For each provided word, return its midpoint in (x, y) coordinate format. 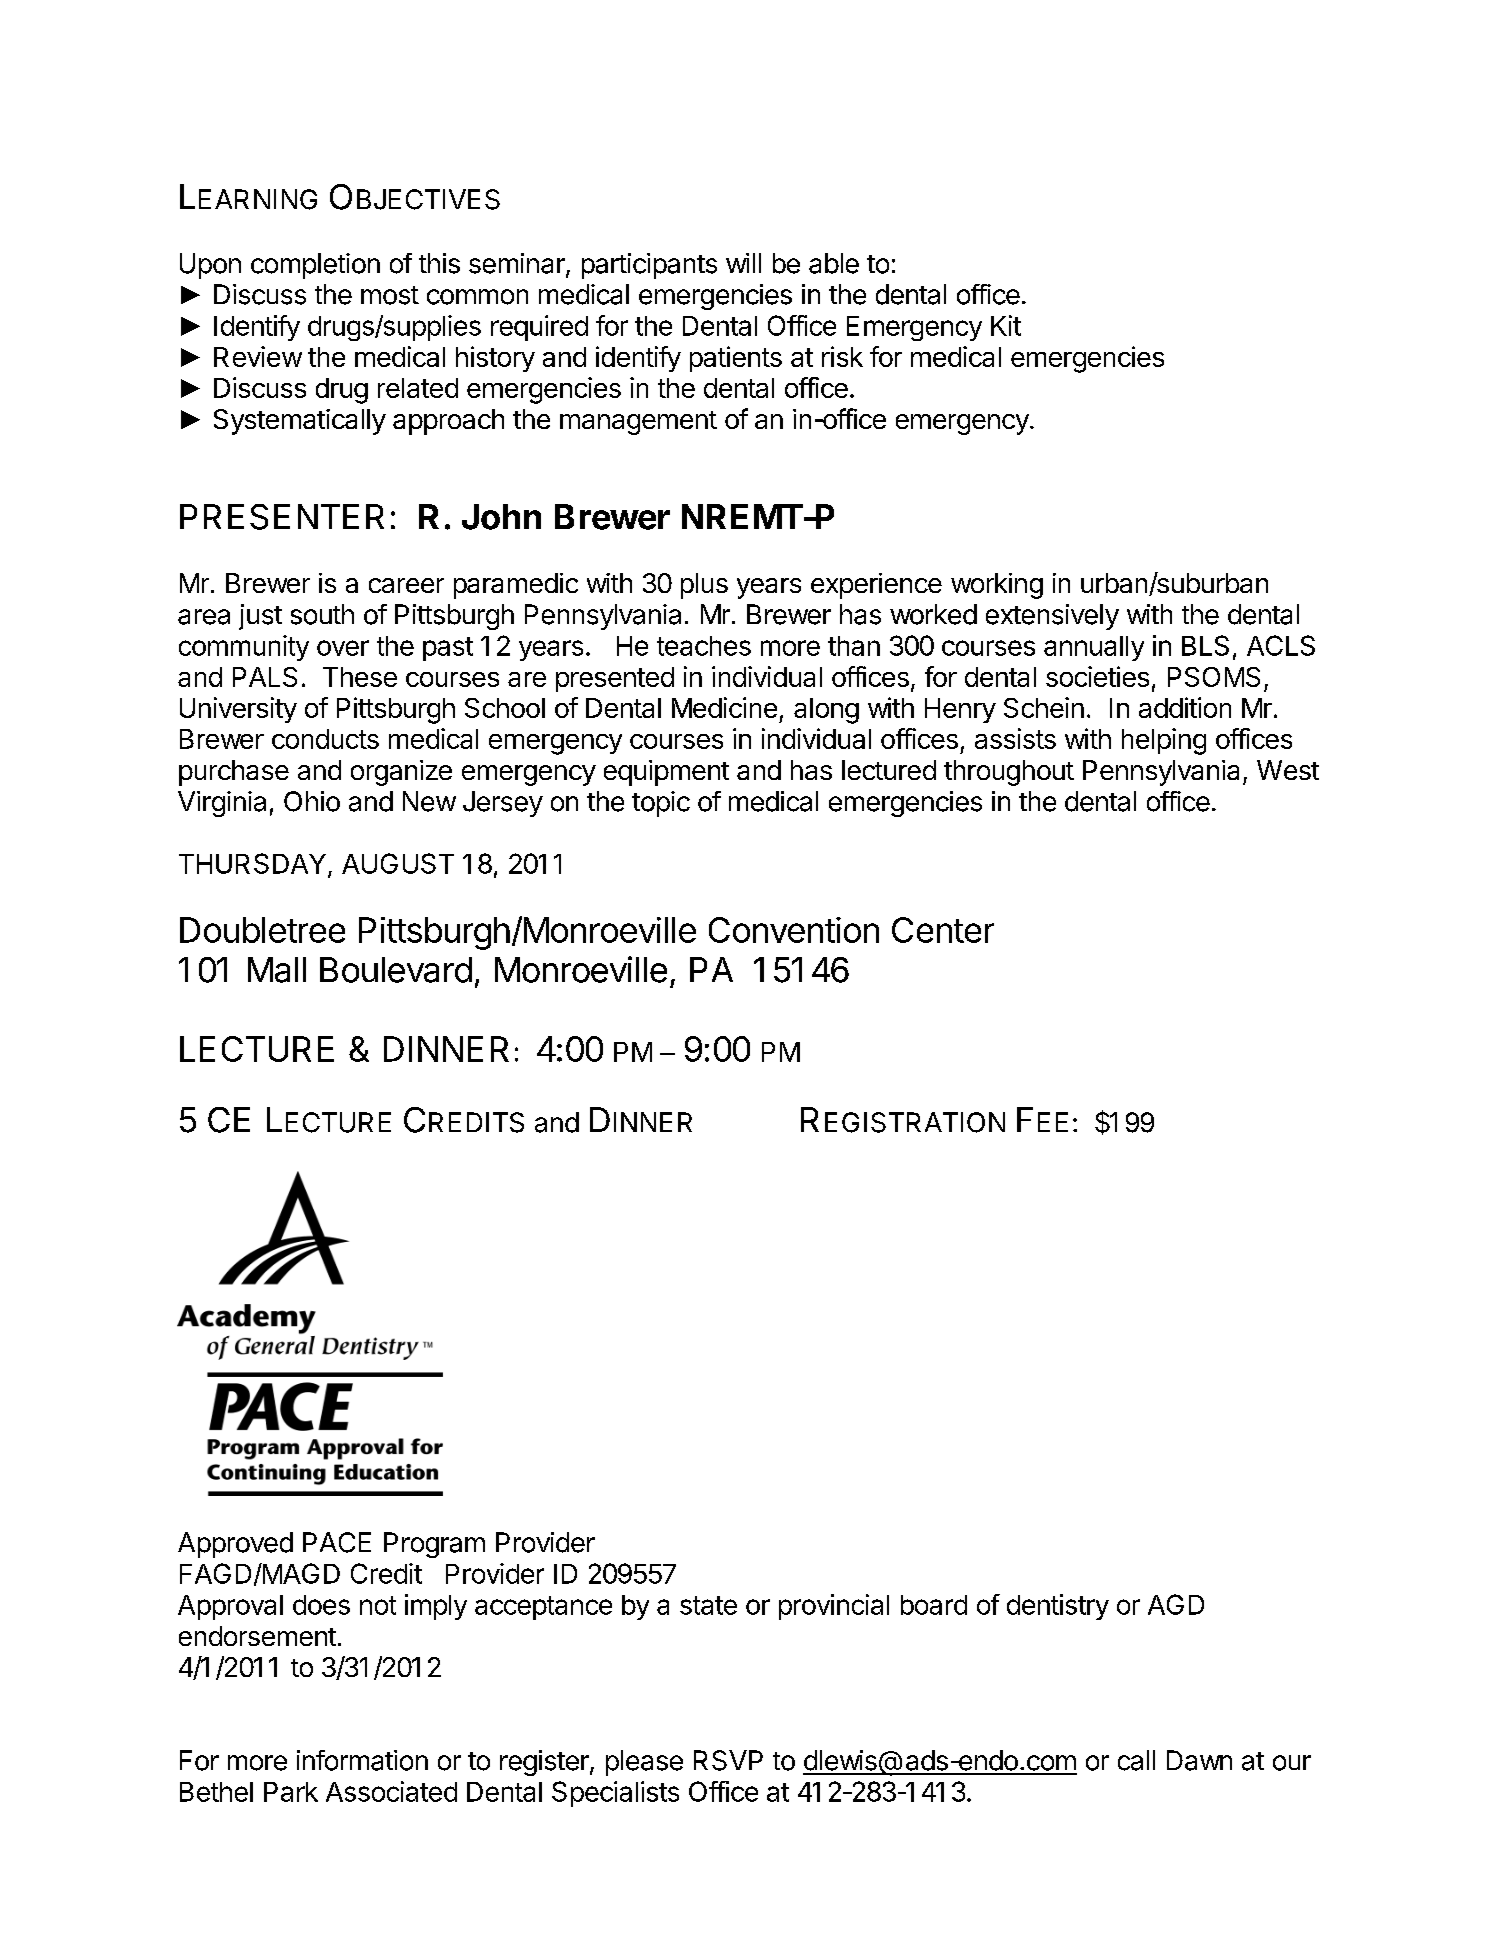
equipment (666, 773)
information (362, 1760)
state (708, 1605)
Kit (1006, 325)
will (743, 263)
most (390, 295)
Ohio (312, 801)
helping (1164, 741)
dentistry (1058, 1607)
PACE (337, 1542)
